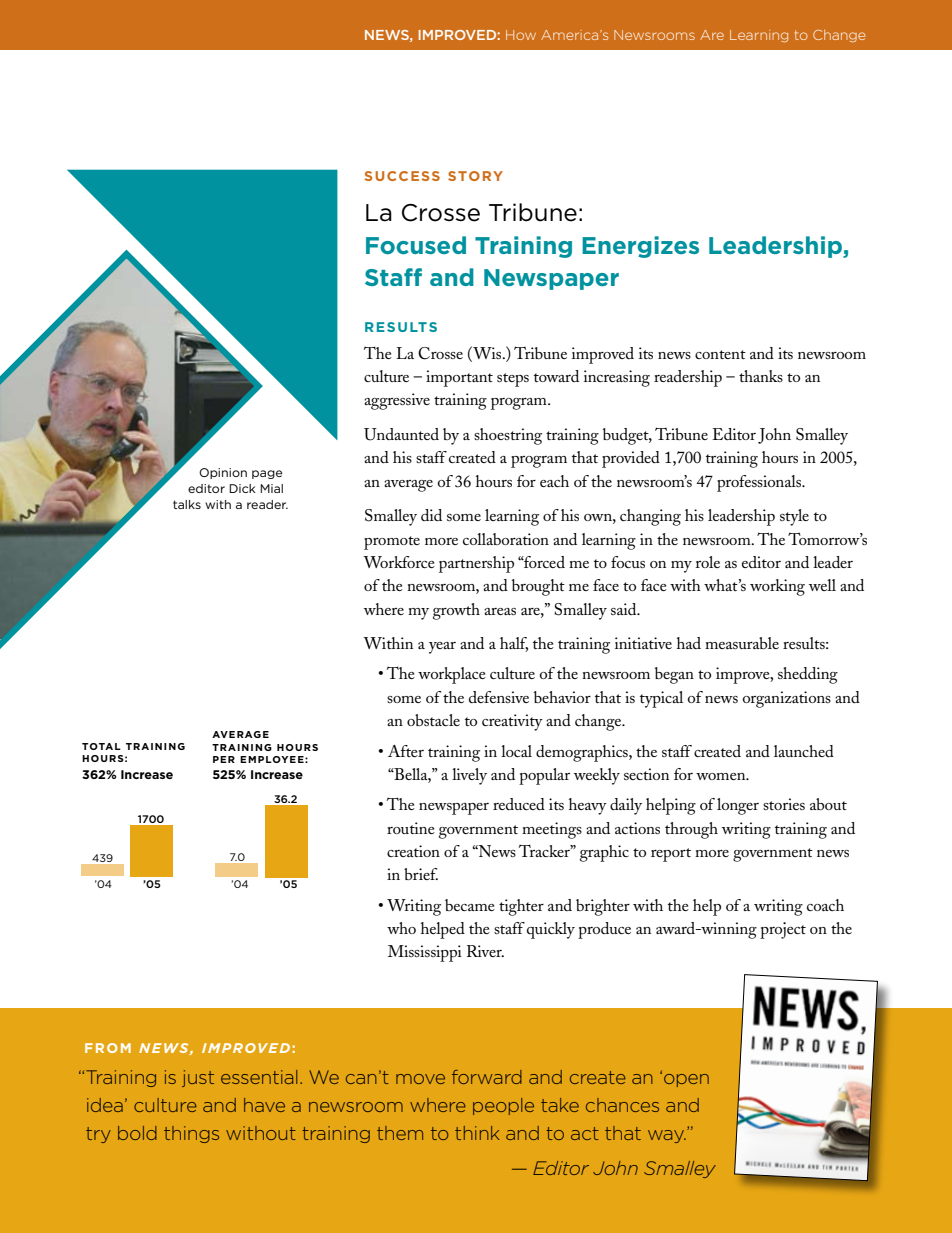 The image size is (952, 1233). I want to click on content, so click(720, 354).
